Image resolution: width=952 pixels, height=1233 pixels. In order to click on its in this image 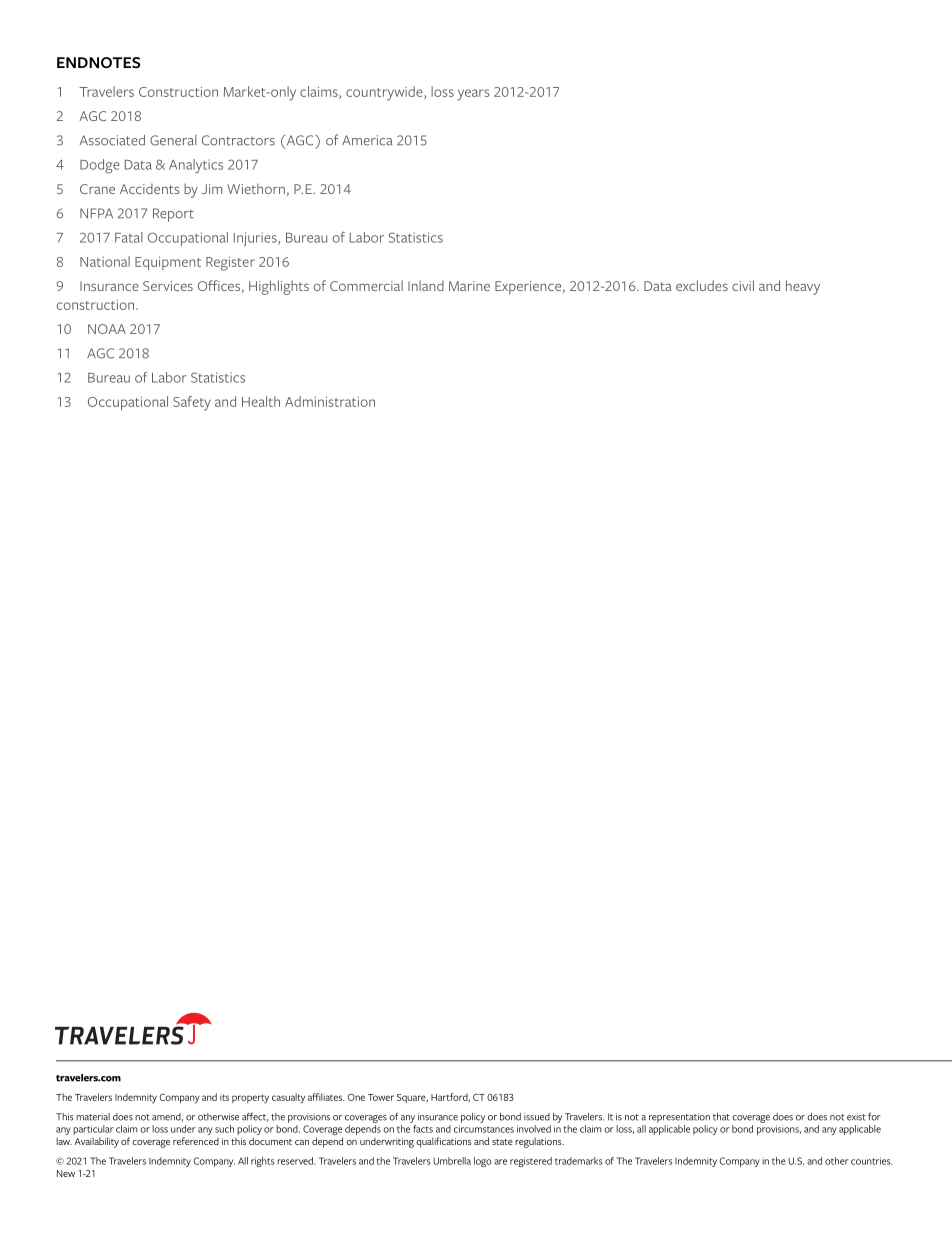, I will do `click(224, 1097)`.
